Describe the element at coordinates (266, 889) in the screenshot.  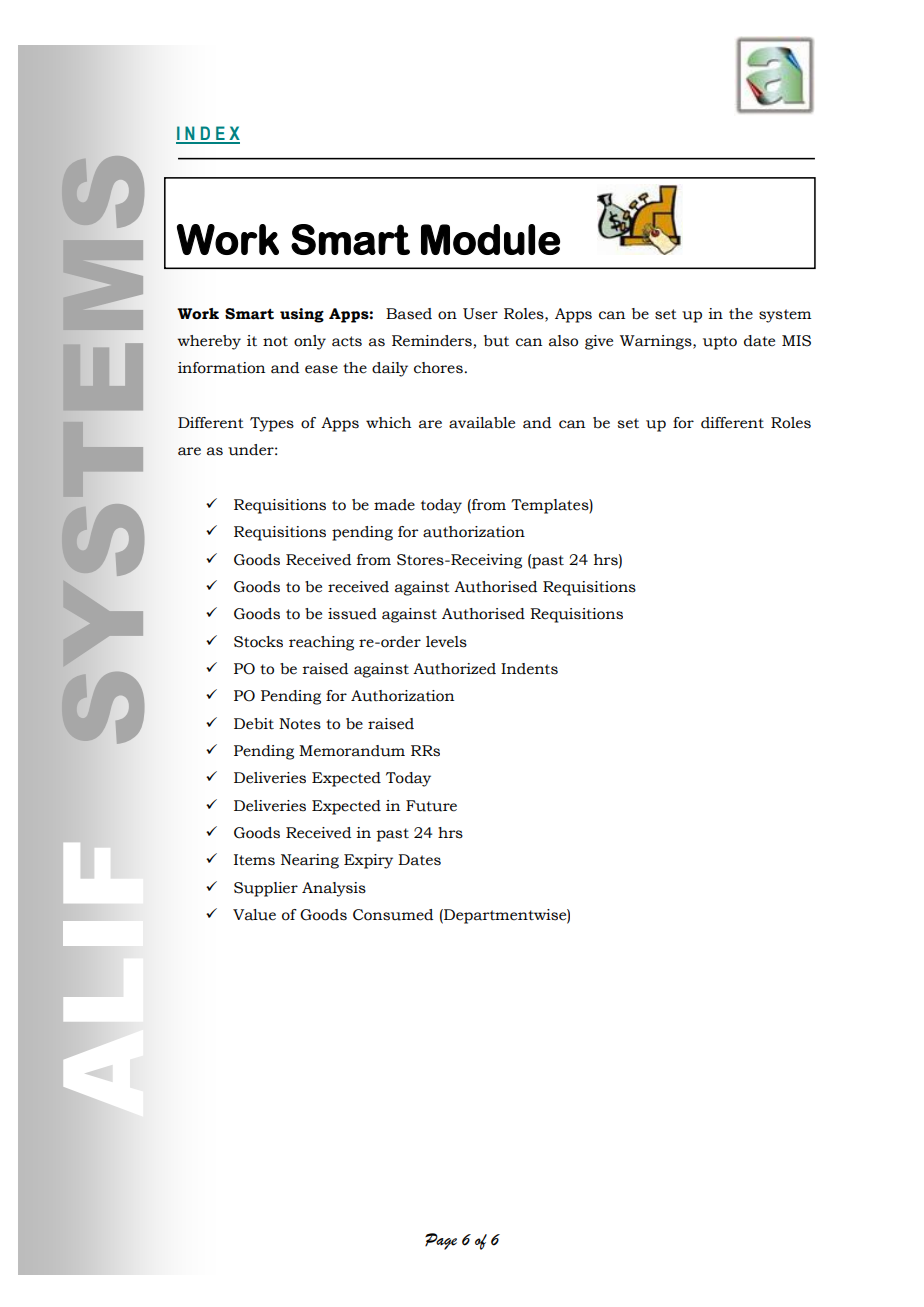
I see `Supplier` at that location.
